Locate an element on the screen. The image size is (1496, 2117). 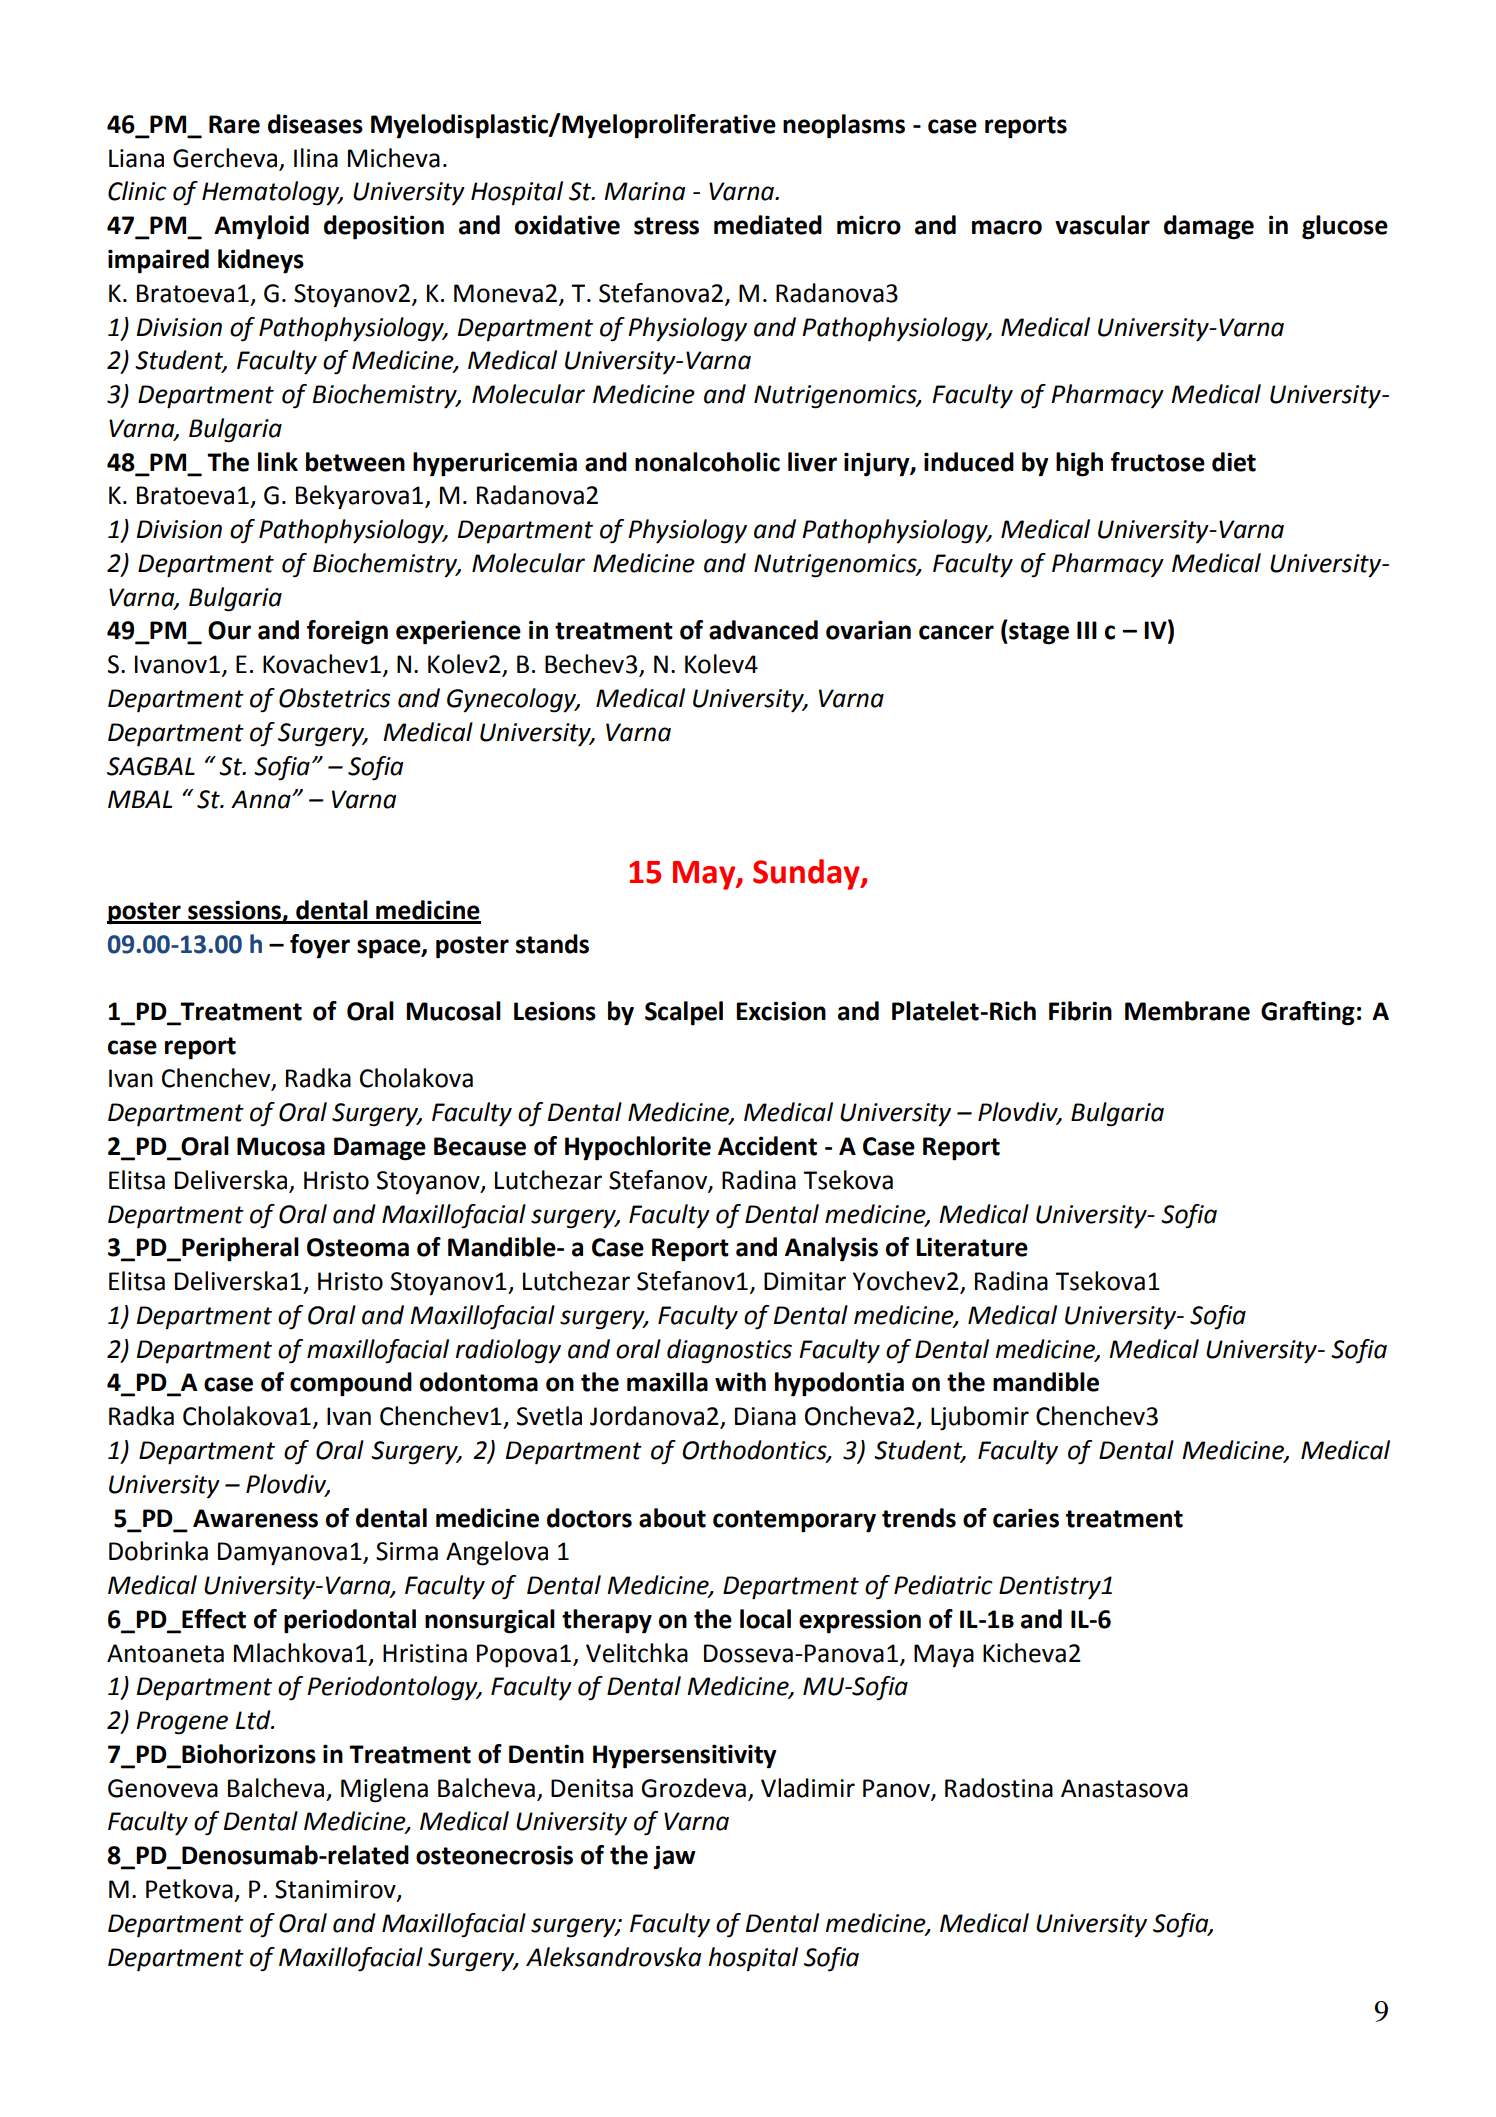
Amyloid is located at coordinates (261, 227).
